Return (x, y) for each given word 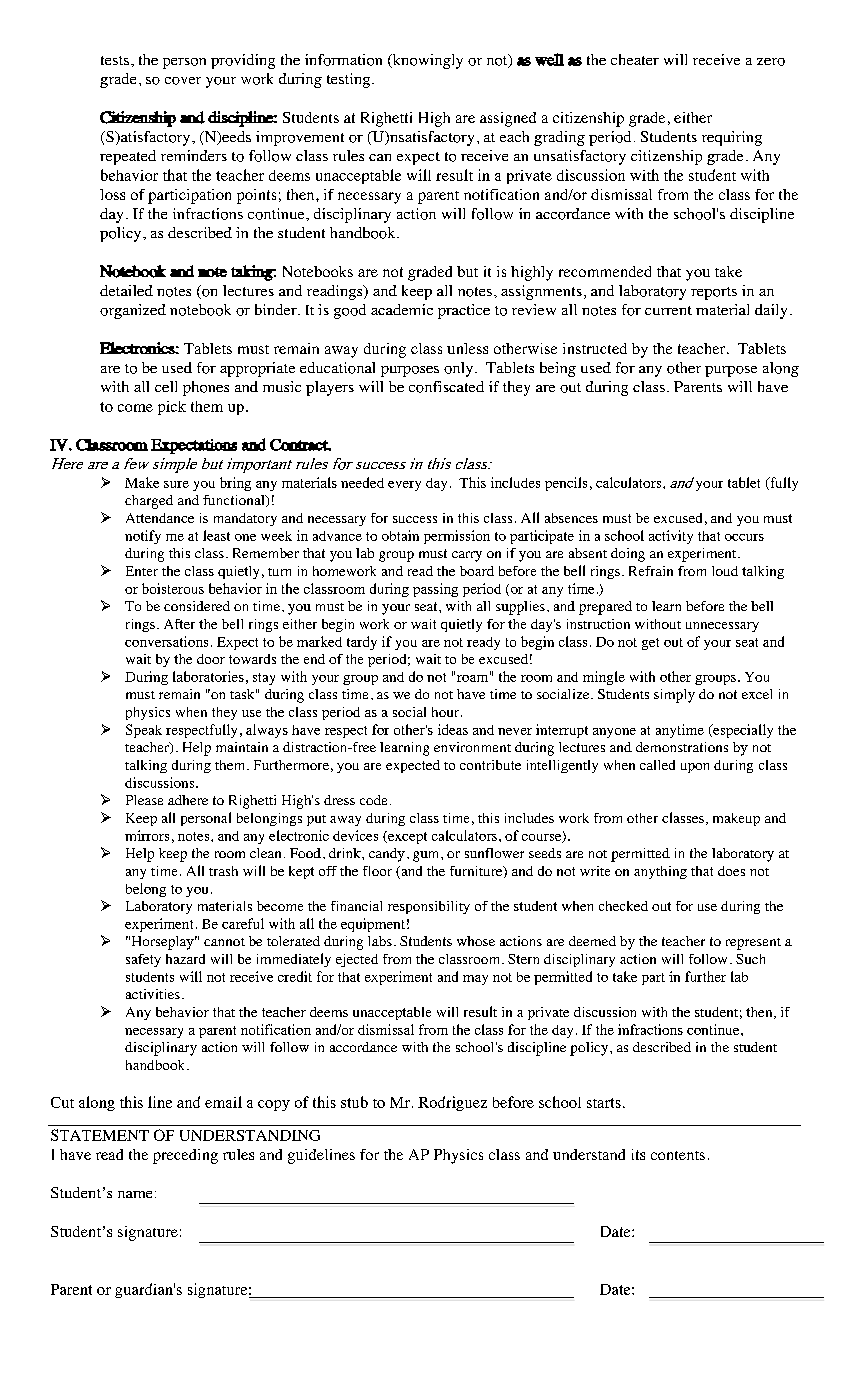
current (668, 310)
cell (166, 386)
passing (435, 590)
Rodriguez (452, 1103)
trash (223, 871)
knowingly (426, 61)
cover (183, 81)
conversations (166, 641)
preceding (185, 1156)
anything (660, 872)
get (650, 644)
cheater (635, 59)
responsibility (429, 907)
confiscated (446, 387)
